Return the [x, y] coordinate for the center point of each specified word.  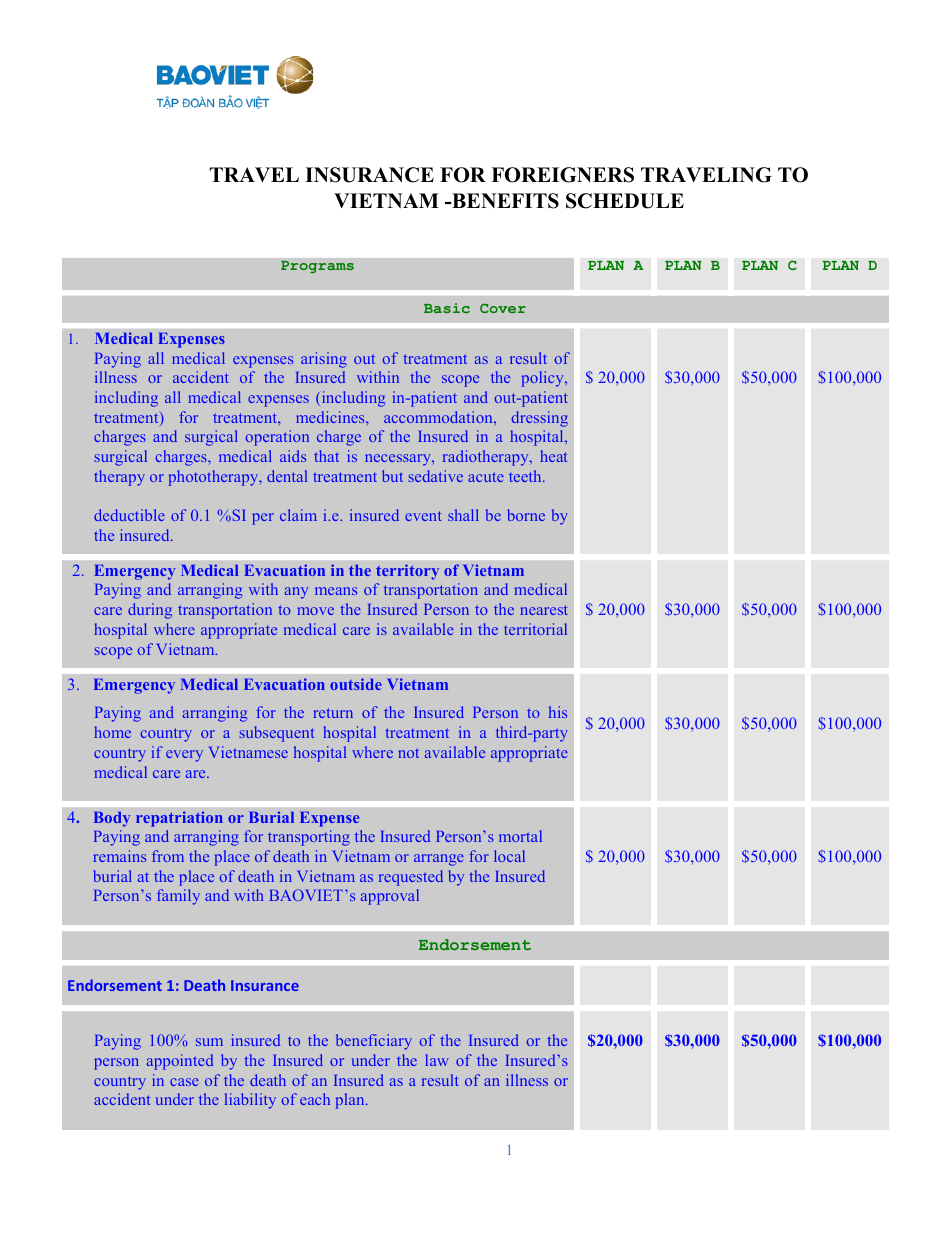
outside [356, 684]
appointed [180, 1062]
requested [411, 878]
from [168, 856]
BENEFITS [504, 201]
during [150, 611]
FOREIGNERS [562, 175]
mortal [520, 836]
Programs [317, 267]
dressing [539, 419]
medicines [331, 417]
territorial [535, 629]
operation [277, 438]
